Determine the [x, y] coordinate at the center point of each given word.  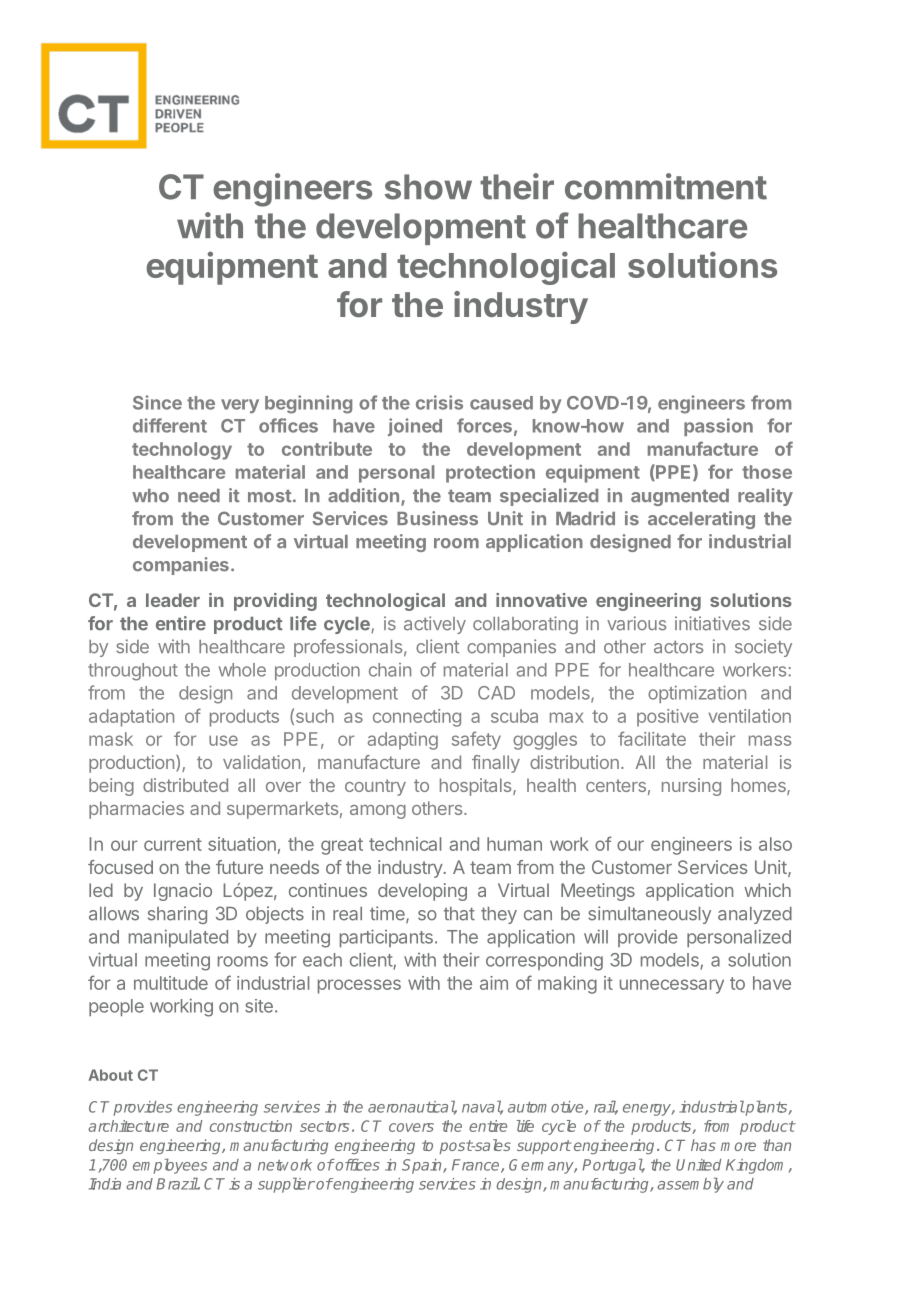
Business [437, 518]
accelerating [701, 520]
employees [170, 1166]
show [428, 187]
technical [405, 844]
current [173, 844]
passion [718, 427]
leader [173, 600]
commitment [666, 186]
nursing [691, 787]
